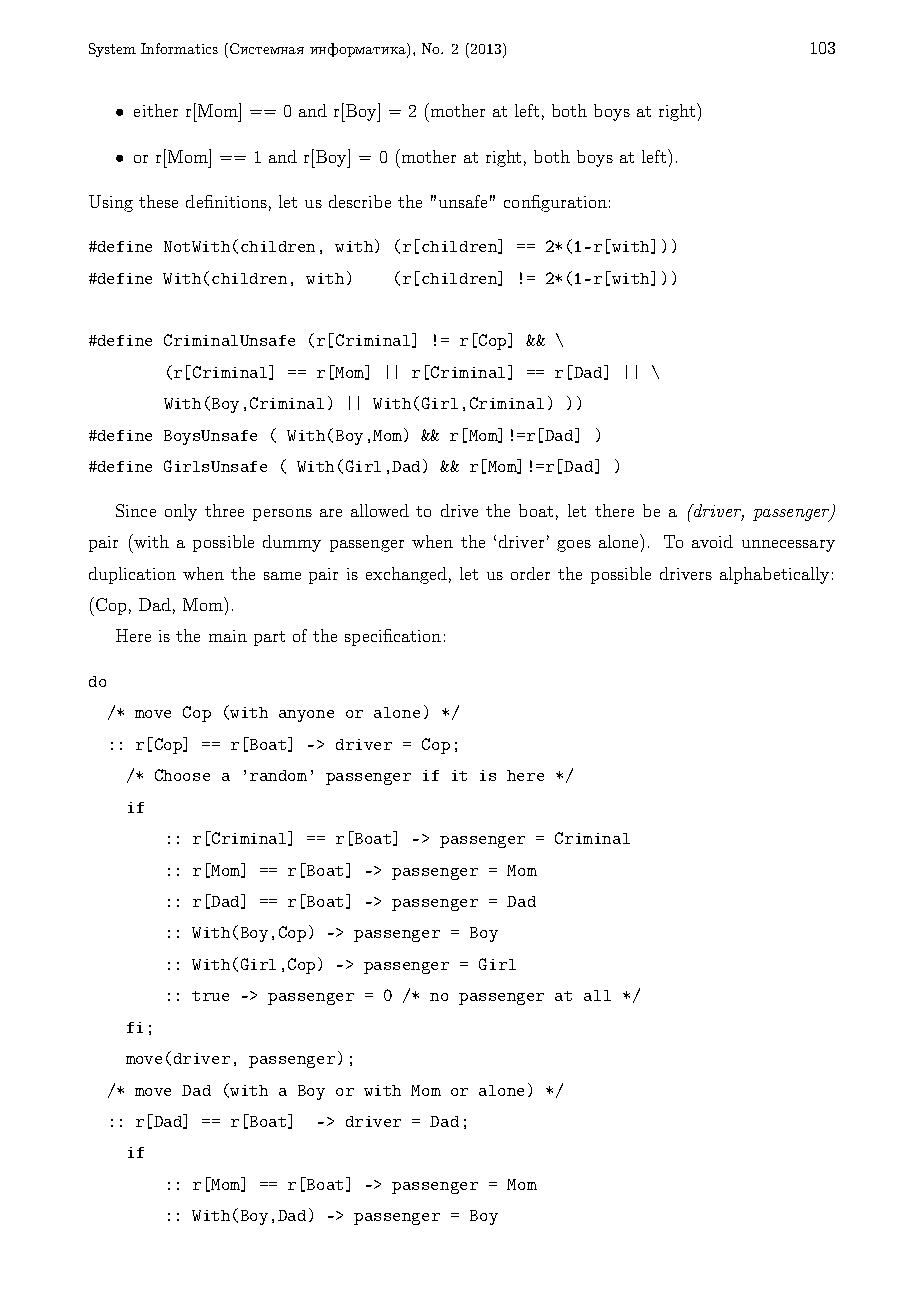  Describe the element at coordinates (156, 110) in the screenshot. I see `either` at that location.
